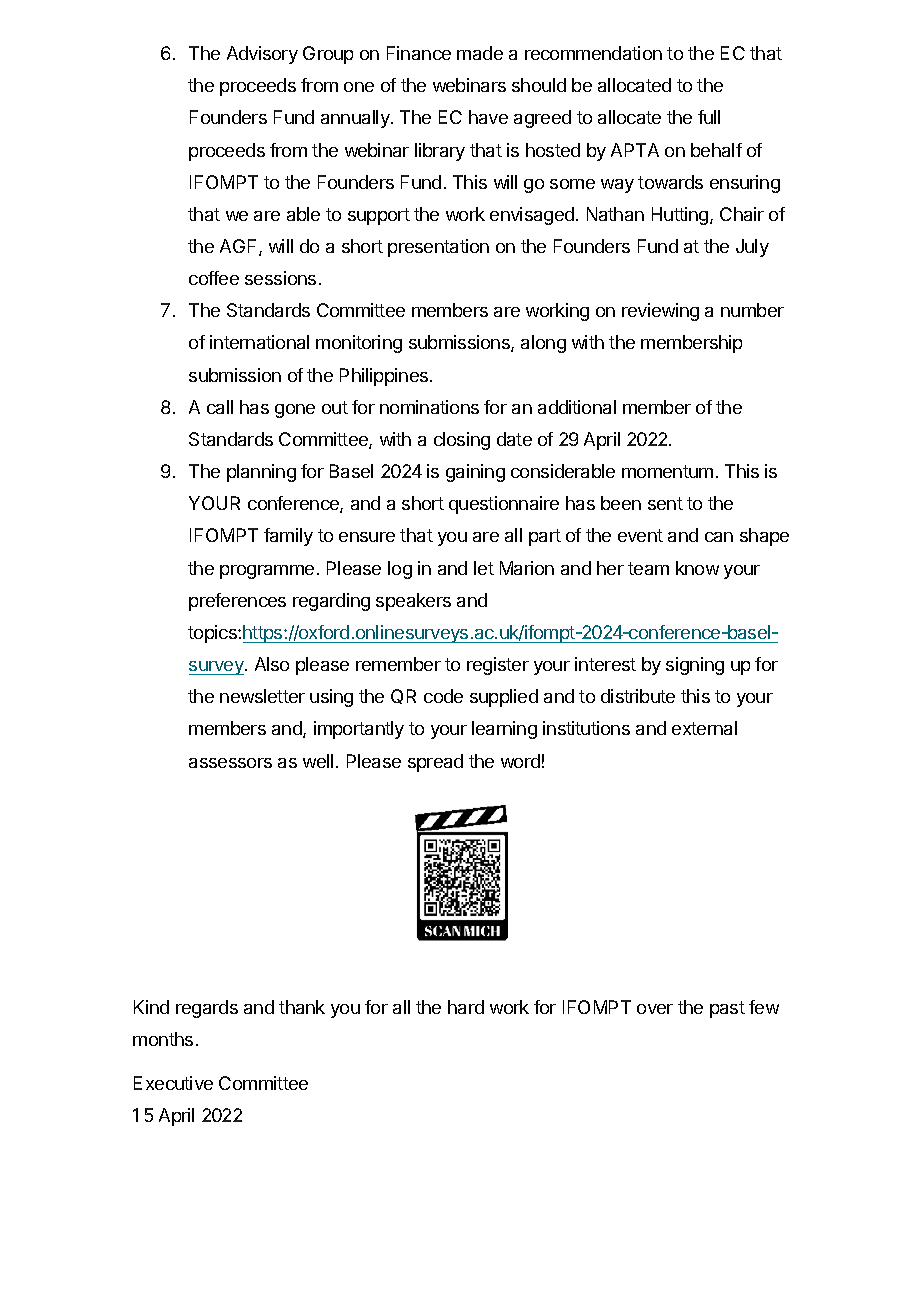  I want to click on signing, so click(695, 666).
